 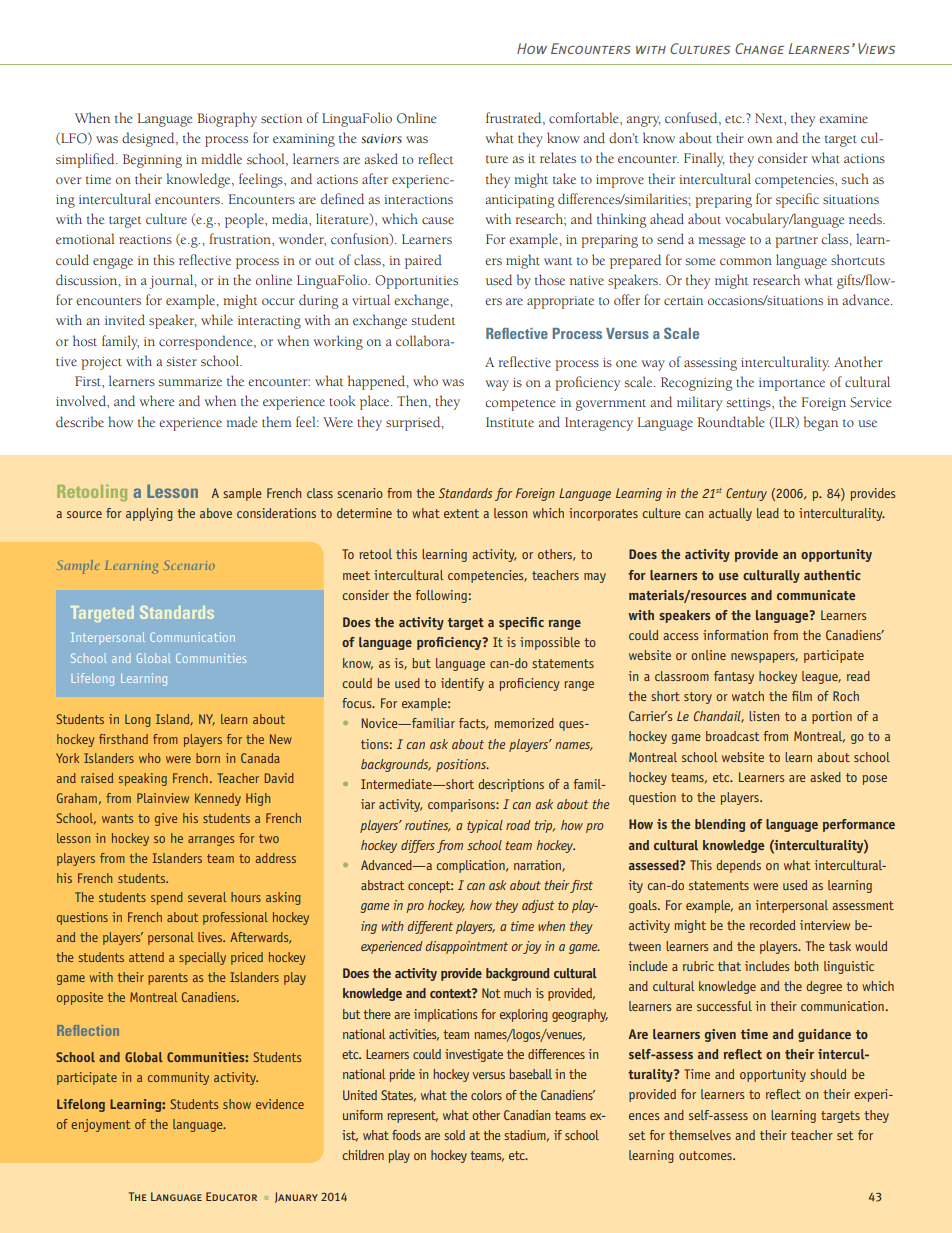 I want to click on began, so click(x=821, y=423).
